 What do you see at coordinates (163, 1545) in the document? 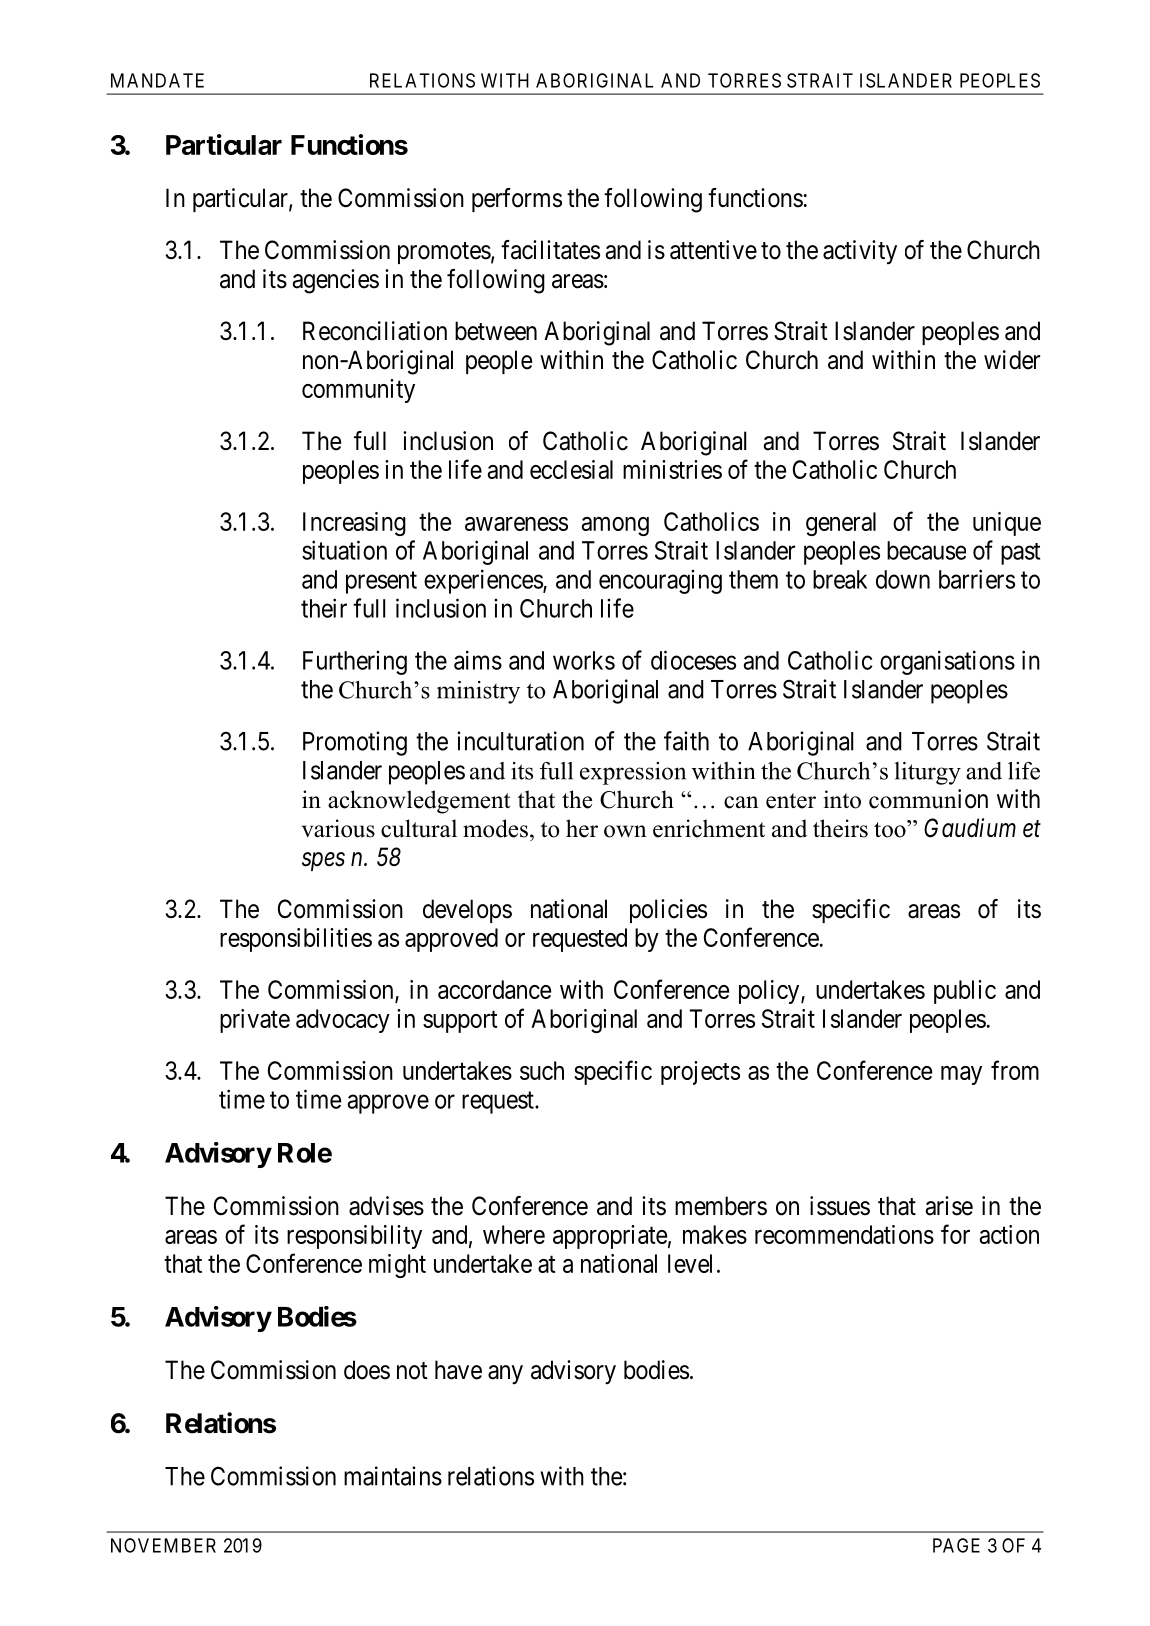
I see `NOVEMBER` at bounding box center [163, 1545].
